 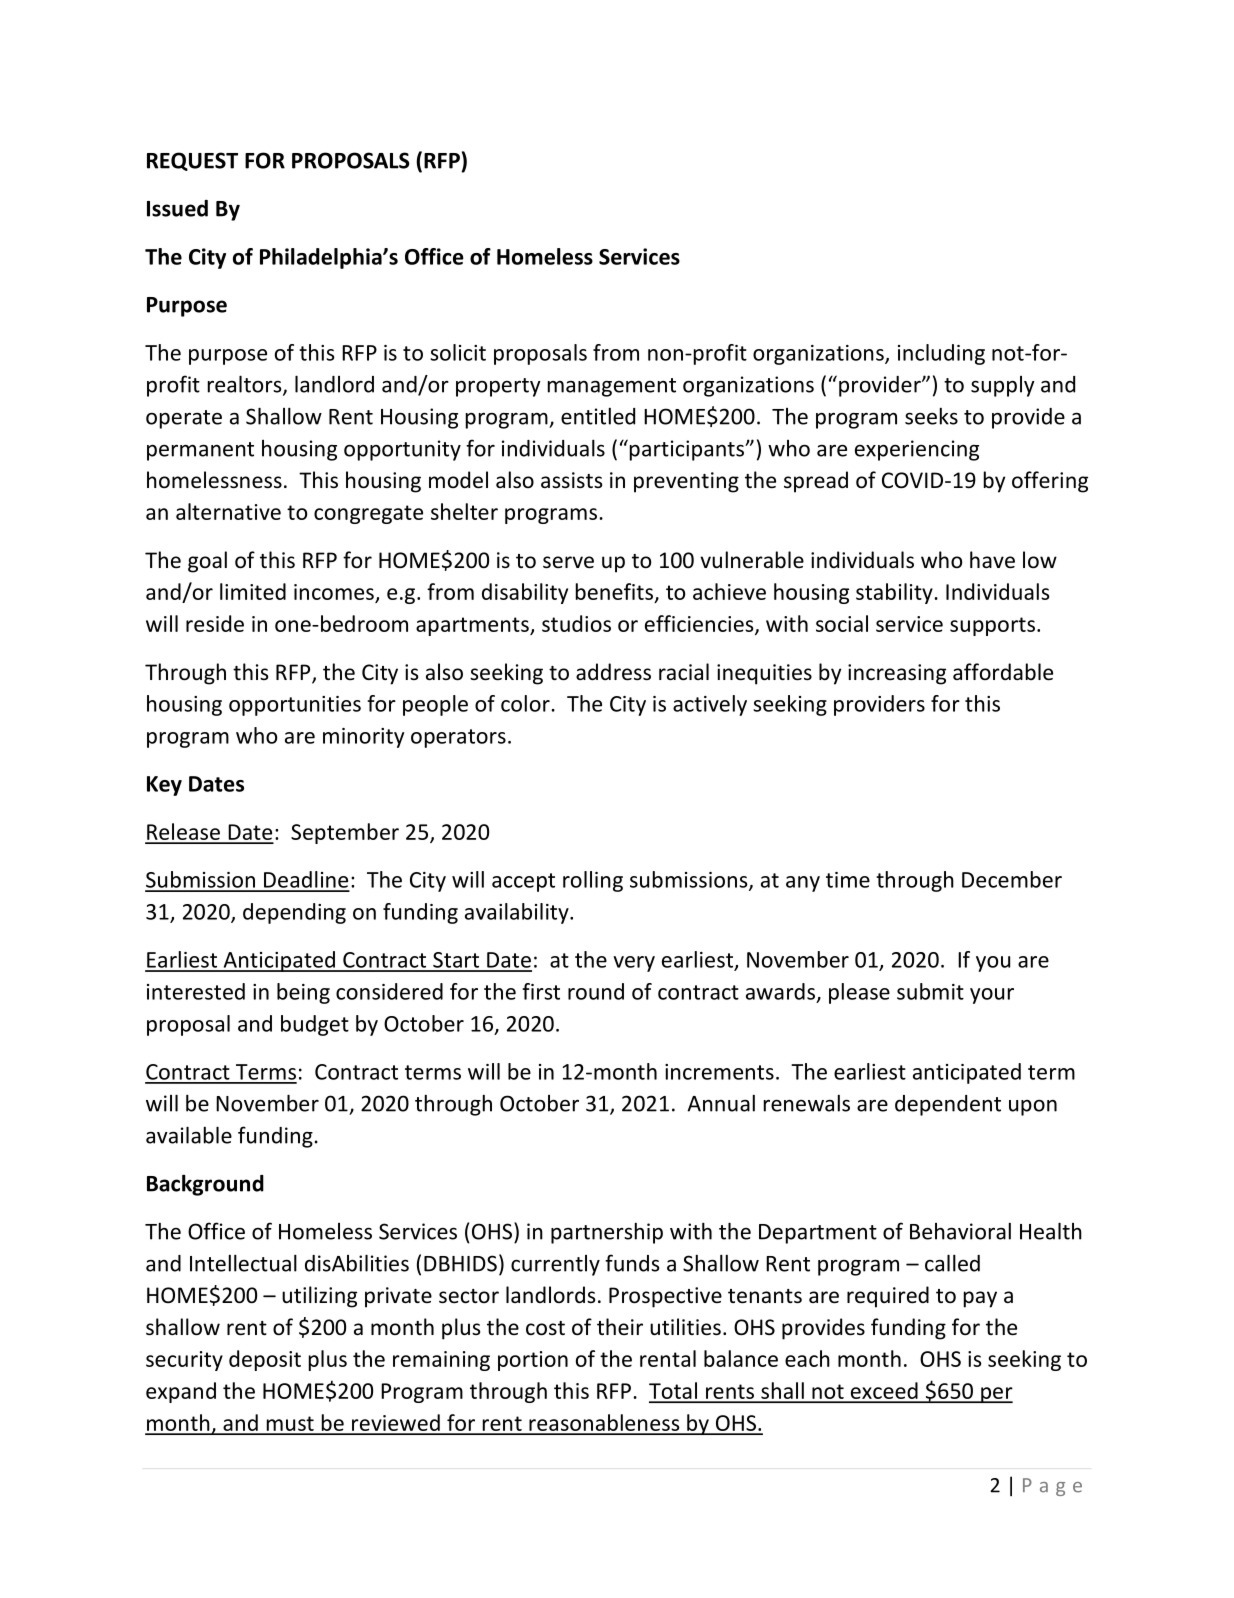 I want to click on rolling, so click(x=593, y=881).
